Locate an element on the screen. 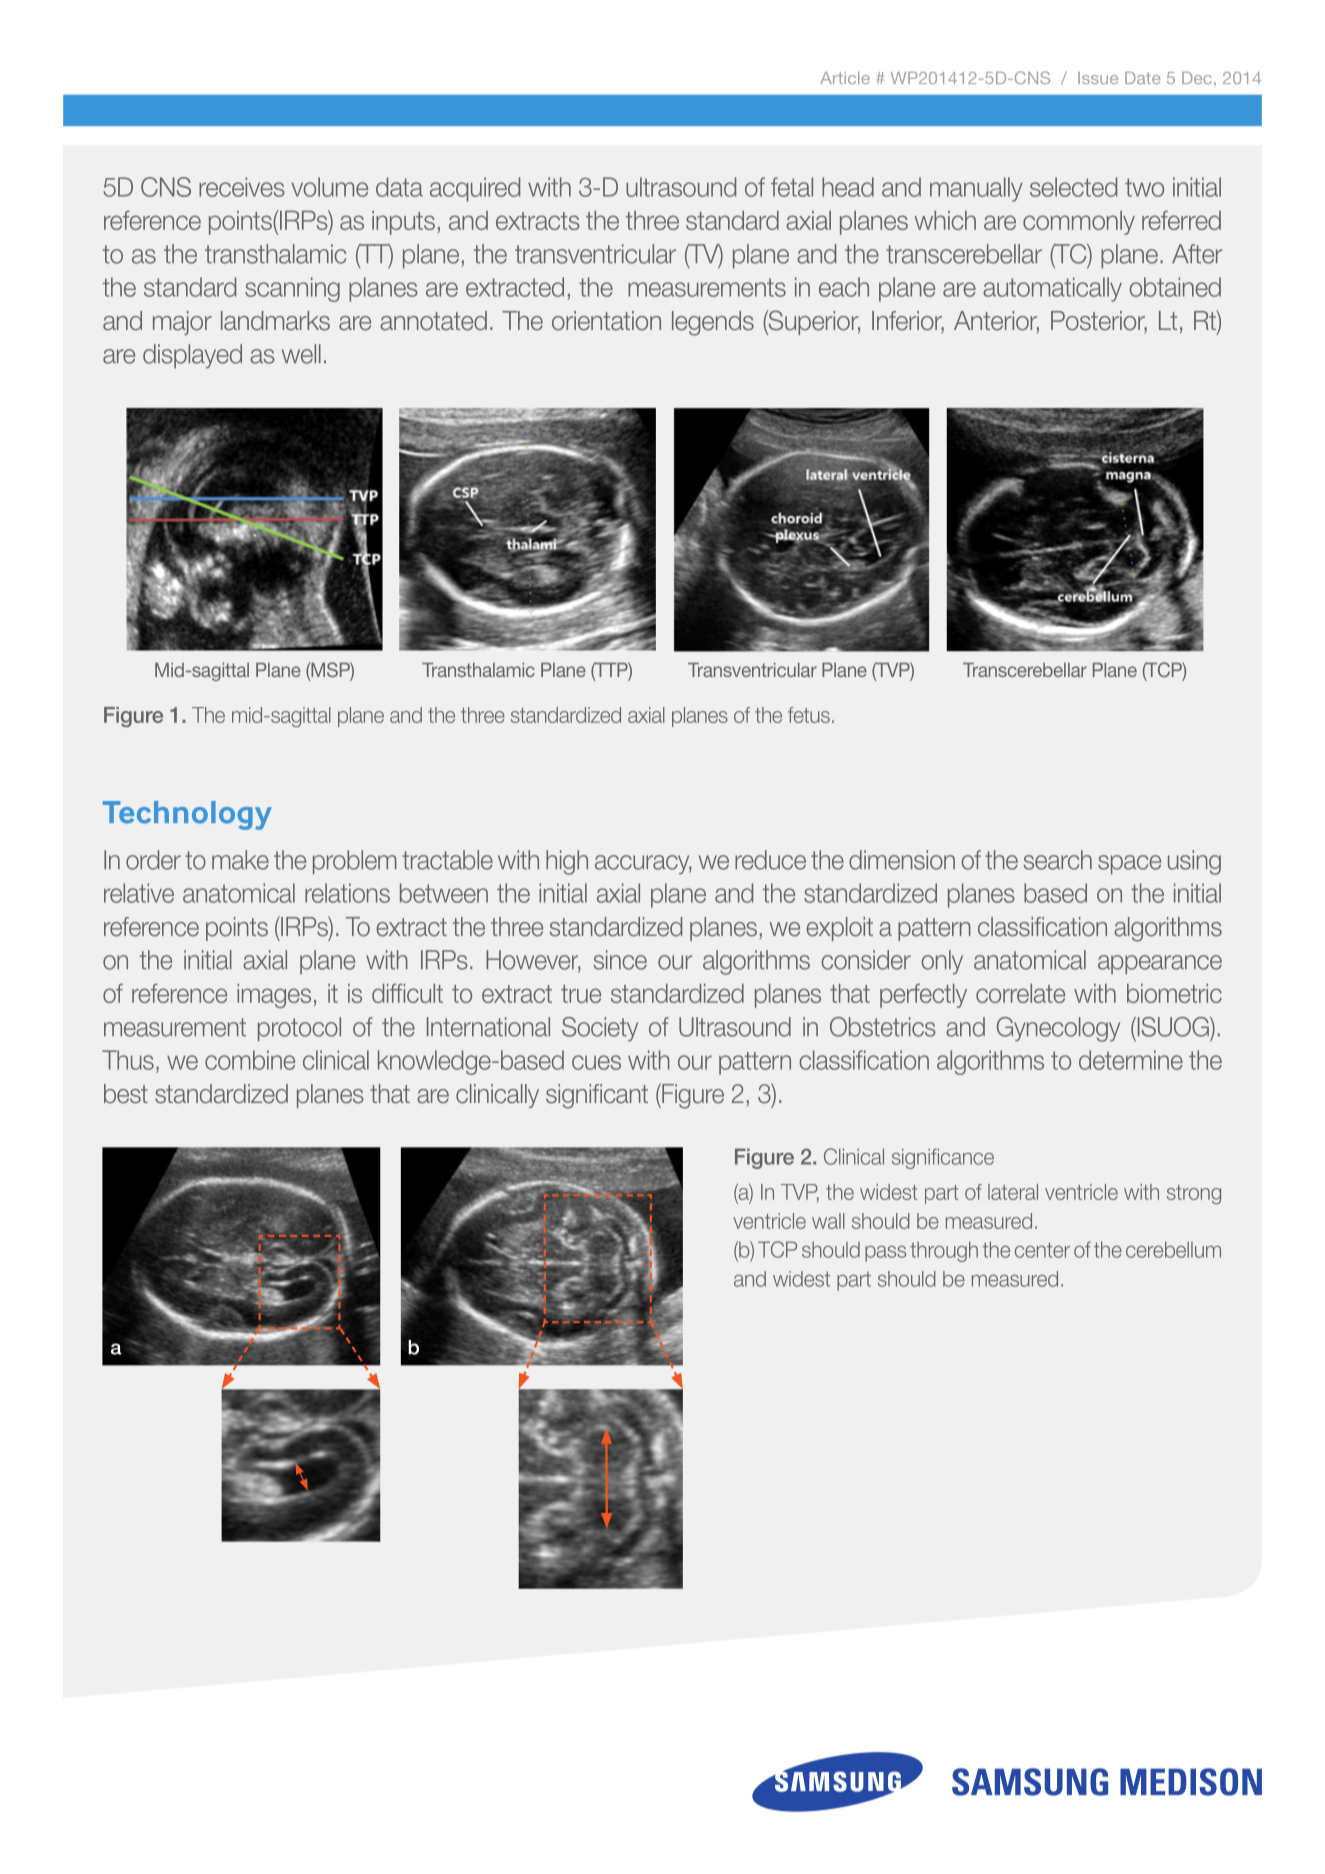 This screenshot has height=1874, width=1325. fetus is located at coordinates (809, 715).
